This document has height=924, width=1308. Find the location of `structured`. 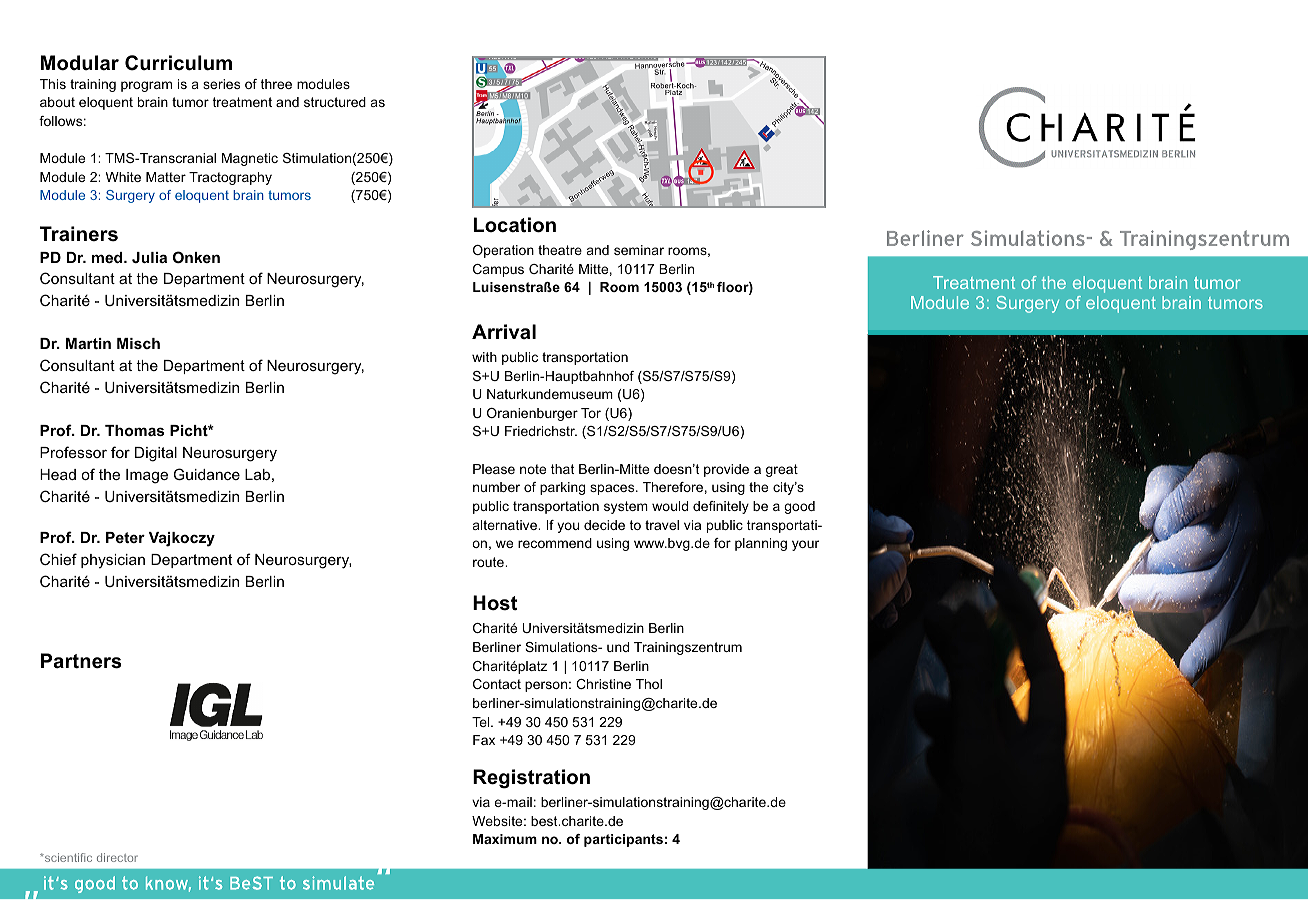

structured is located at coordinates (335, 102).
